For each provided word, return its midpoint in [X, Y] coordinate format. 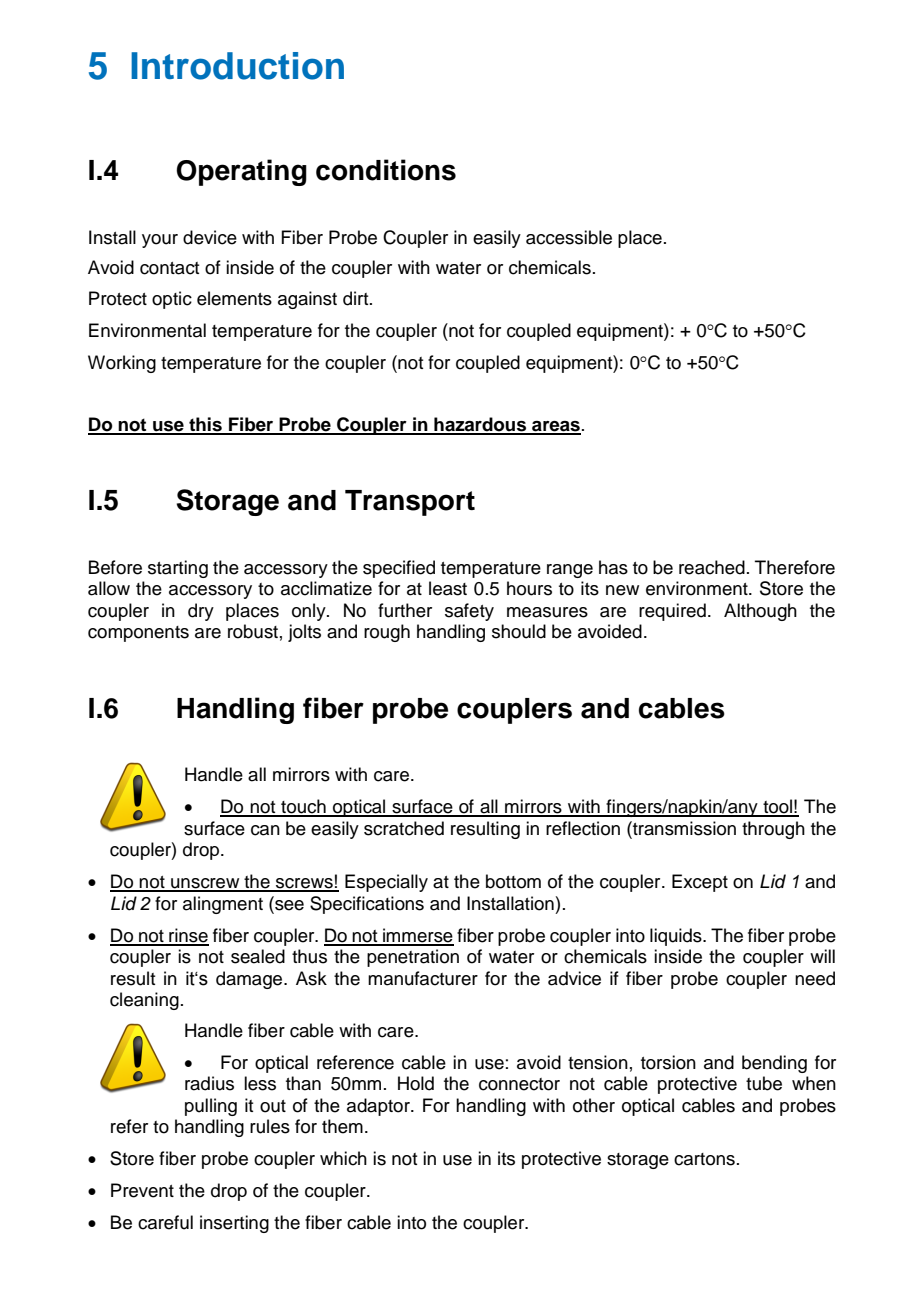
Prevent [142, 1190]
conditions [386, 170]
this [205, 425]
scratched [404, 828]
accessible [569, 237]
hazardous [480, 425]
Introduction [237, 66]
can [265, 830]
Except [700, 883]
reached [712, 567]
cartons [704, 1159]
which [343, 1158]
